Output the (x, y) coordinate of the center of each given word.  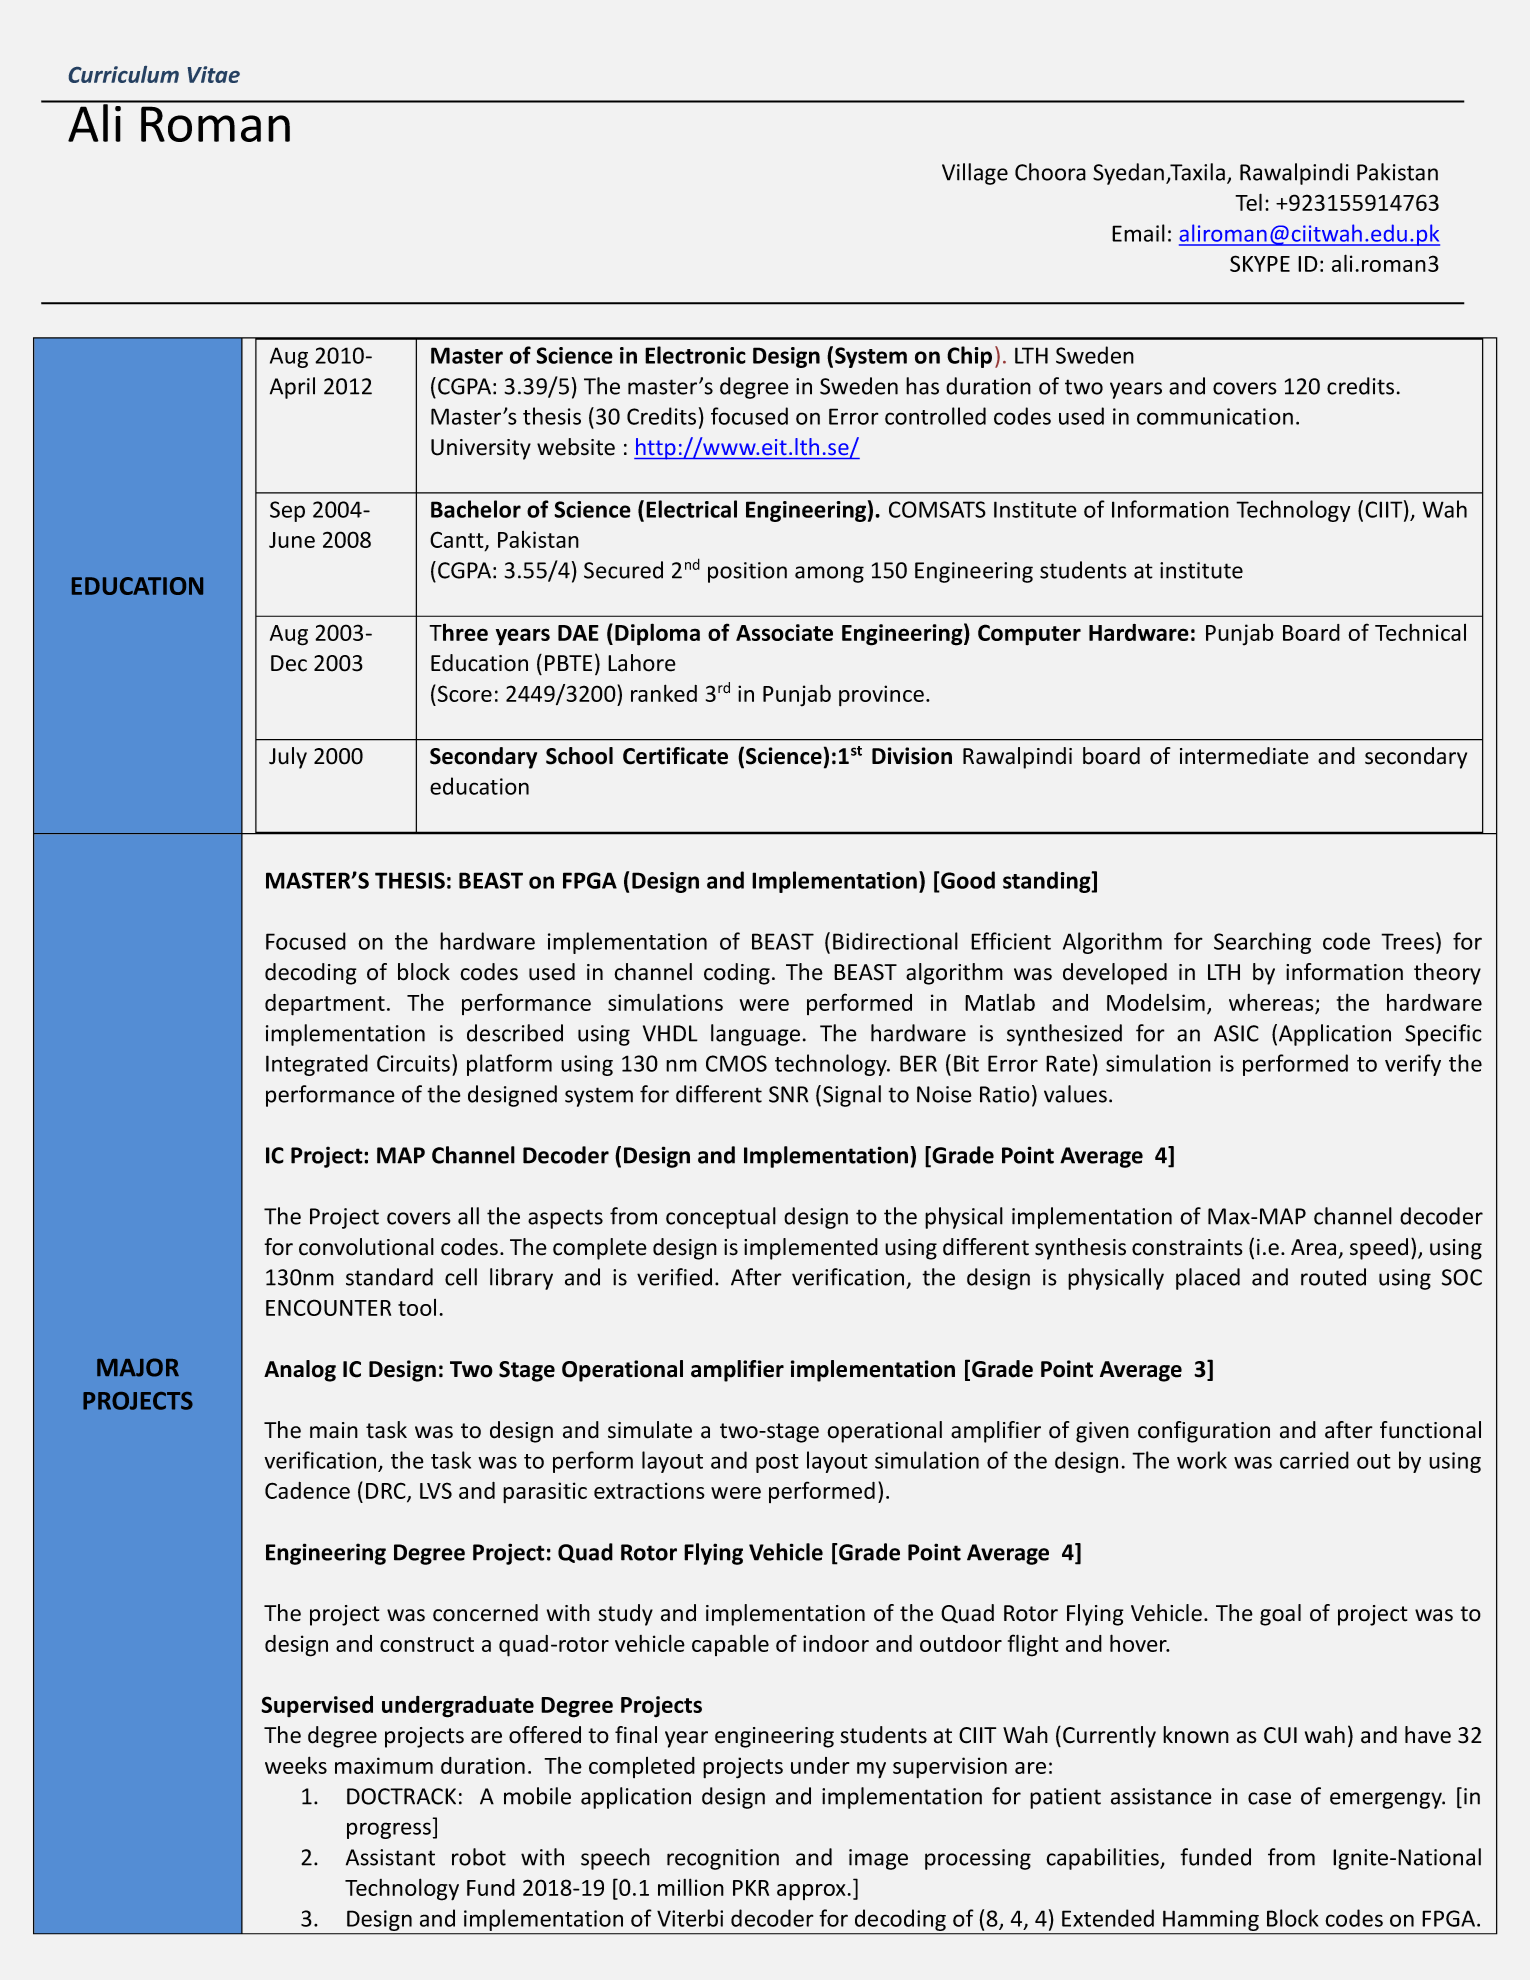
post (777, 1463)
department (325, 1005)
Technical (1420, 632)
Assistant (390, 1857)
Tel (1248, 202)
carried (1314, 1460)
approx (812, 1892)
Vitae (214, 74)
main (334, 1430)
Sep (287, 511)
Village (975, 174)
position (747, 572)
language (755, 1035)
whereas (1271, 1002)
